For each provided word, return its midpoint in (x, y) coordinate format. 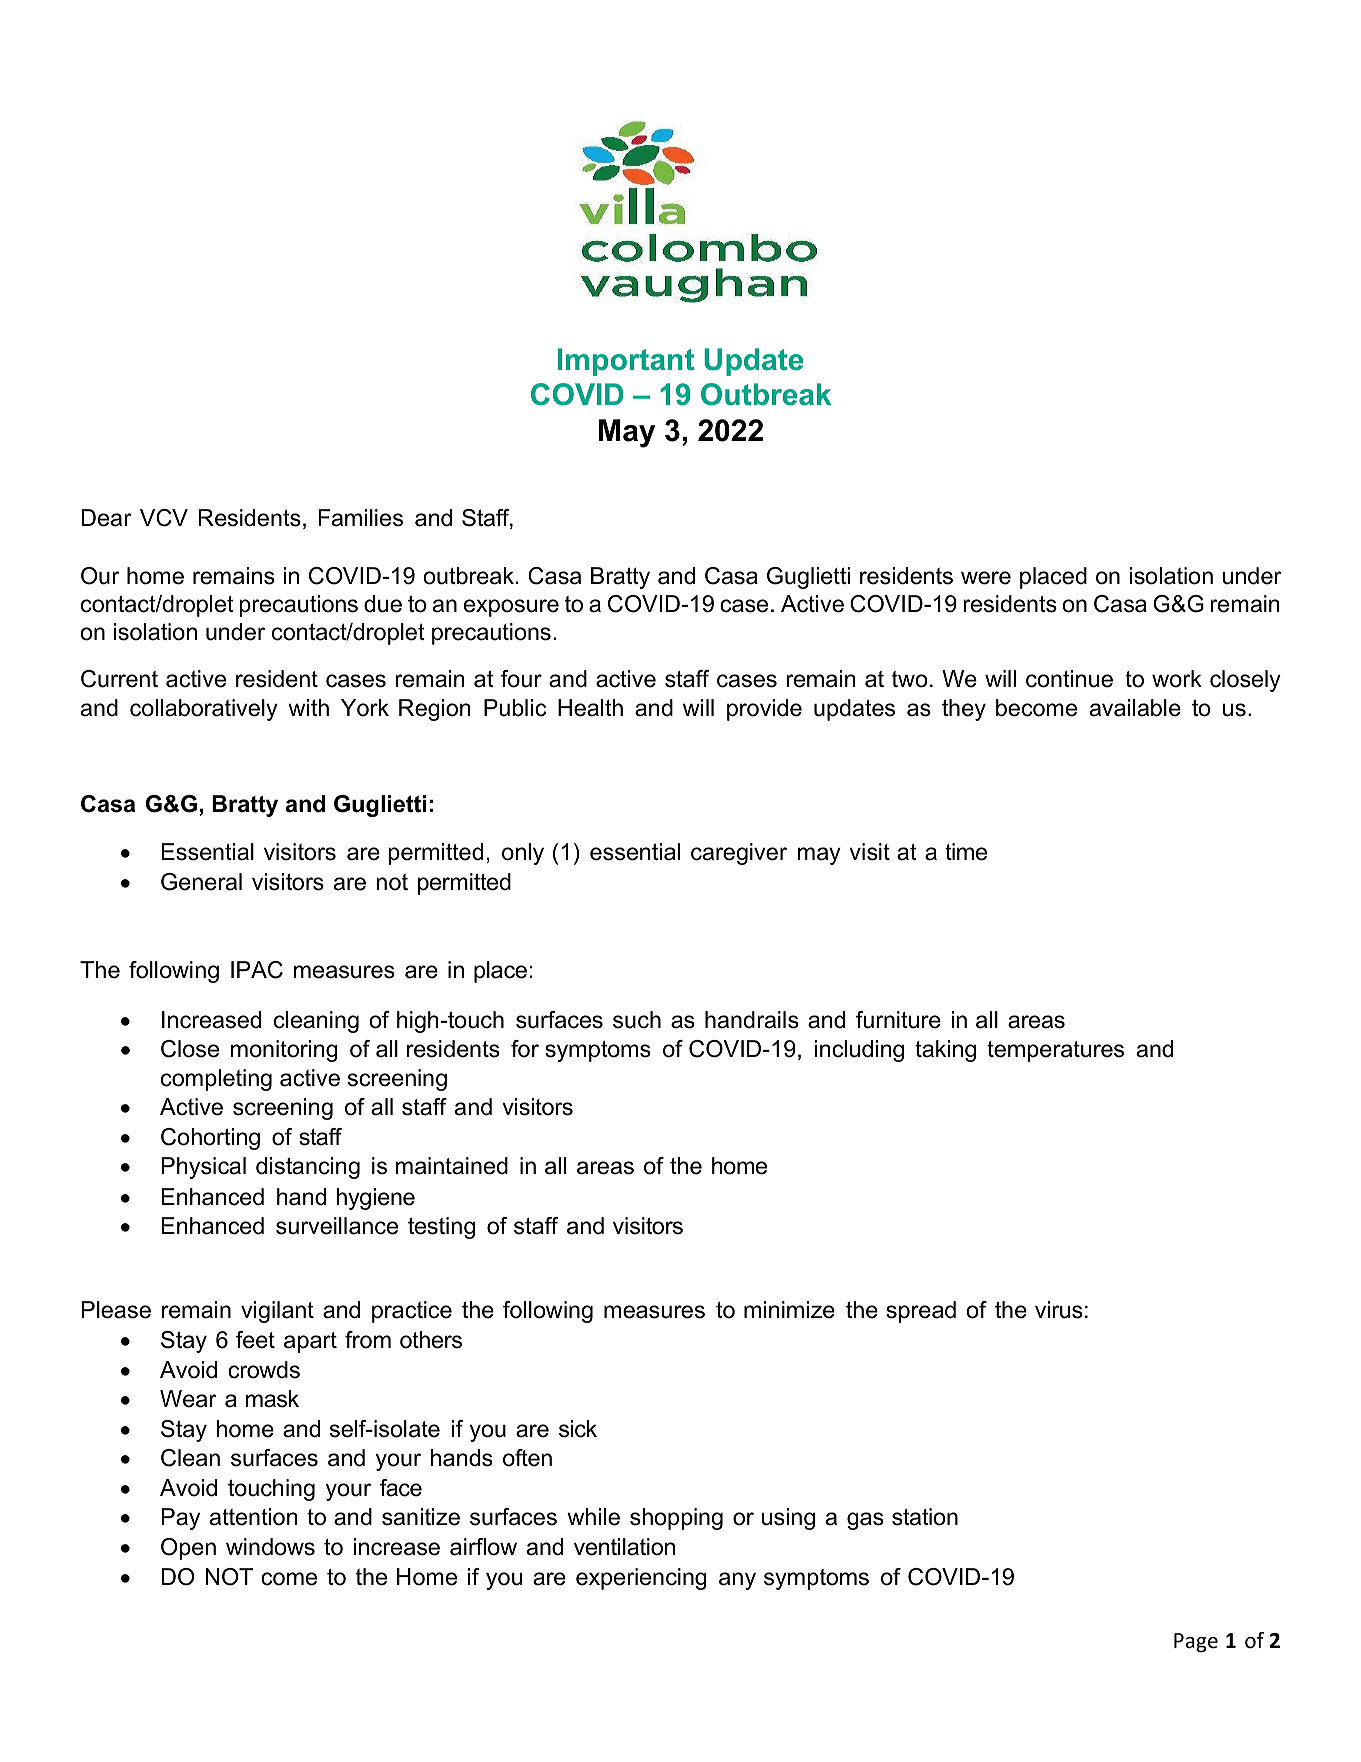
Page (1196, 1642)
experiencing (641, 1579)
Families (361, 518)
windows (270, 1547)
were (986, 578)
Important (626, 362)
